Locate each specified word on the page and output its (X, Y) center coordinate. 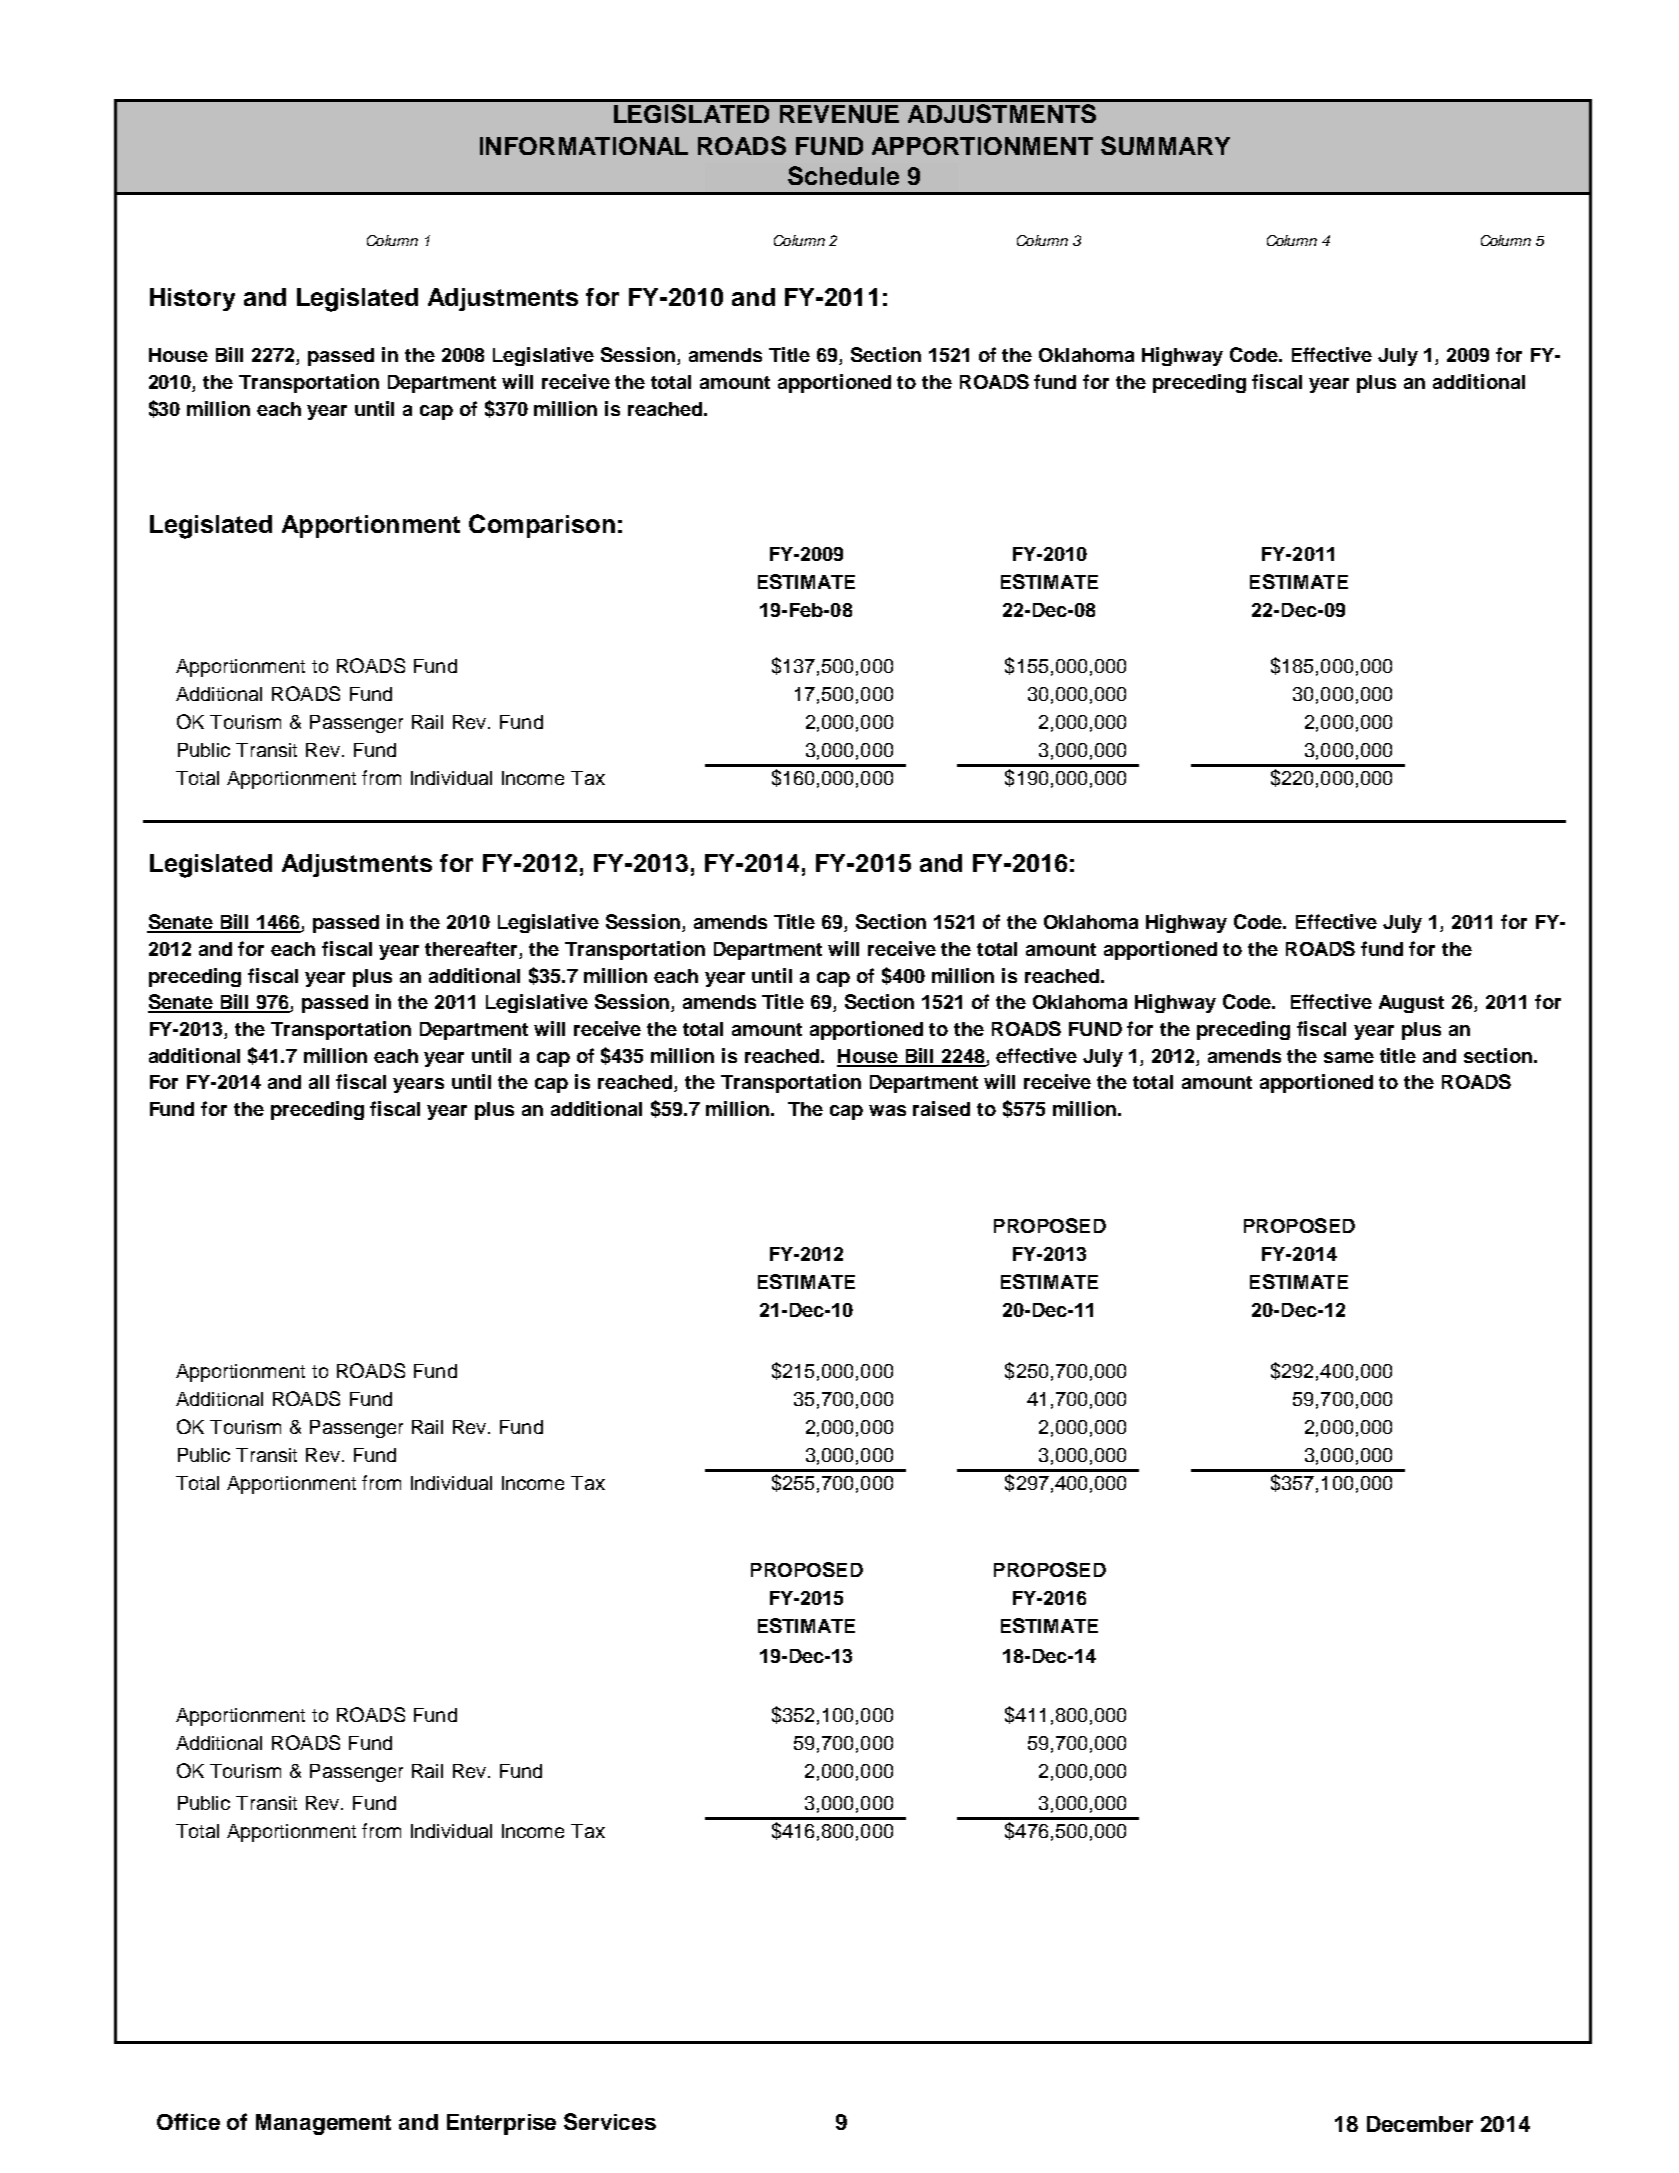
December (1420, 2124)
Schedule (843, 175)
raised (941, 1108)
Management (323, 2124)
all (319, 1082)
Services (610, 2121)
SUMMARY (1165, 145)
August (1411, 1004)
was (887, 1110)
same (1349, 1057)
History (192, 299)
